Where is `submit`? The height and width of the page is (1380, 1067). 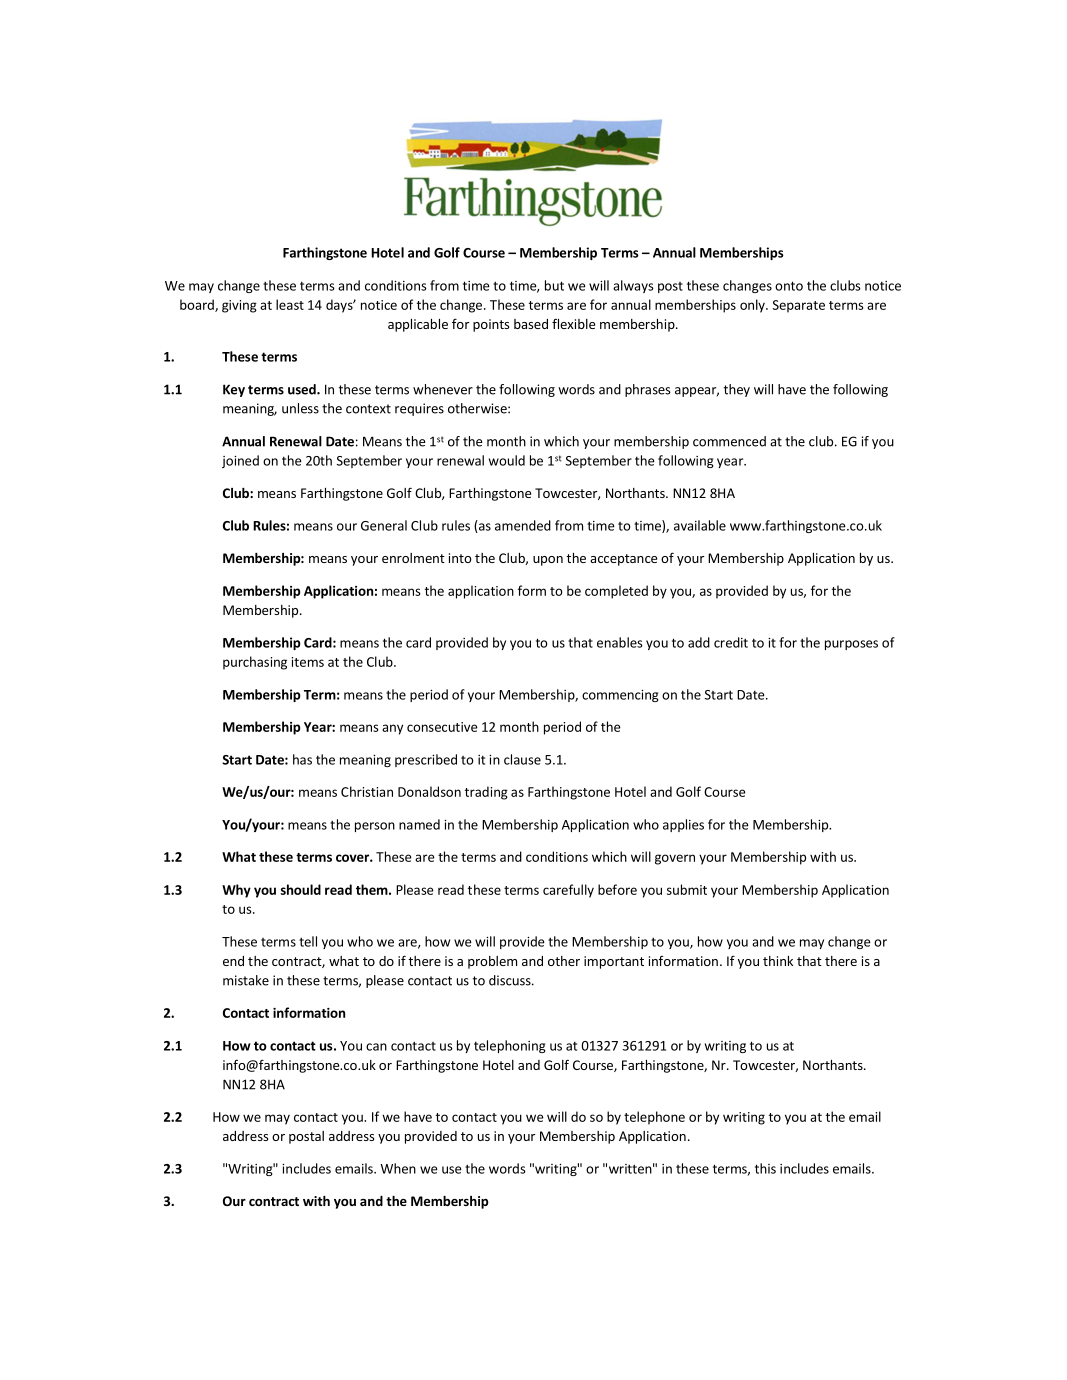 submit is located at coordinates (687, 889).
